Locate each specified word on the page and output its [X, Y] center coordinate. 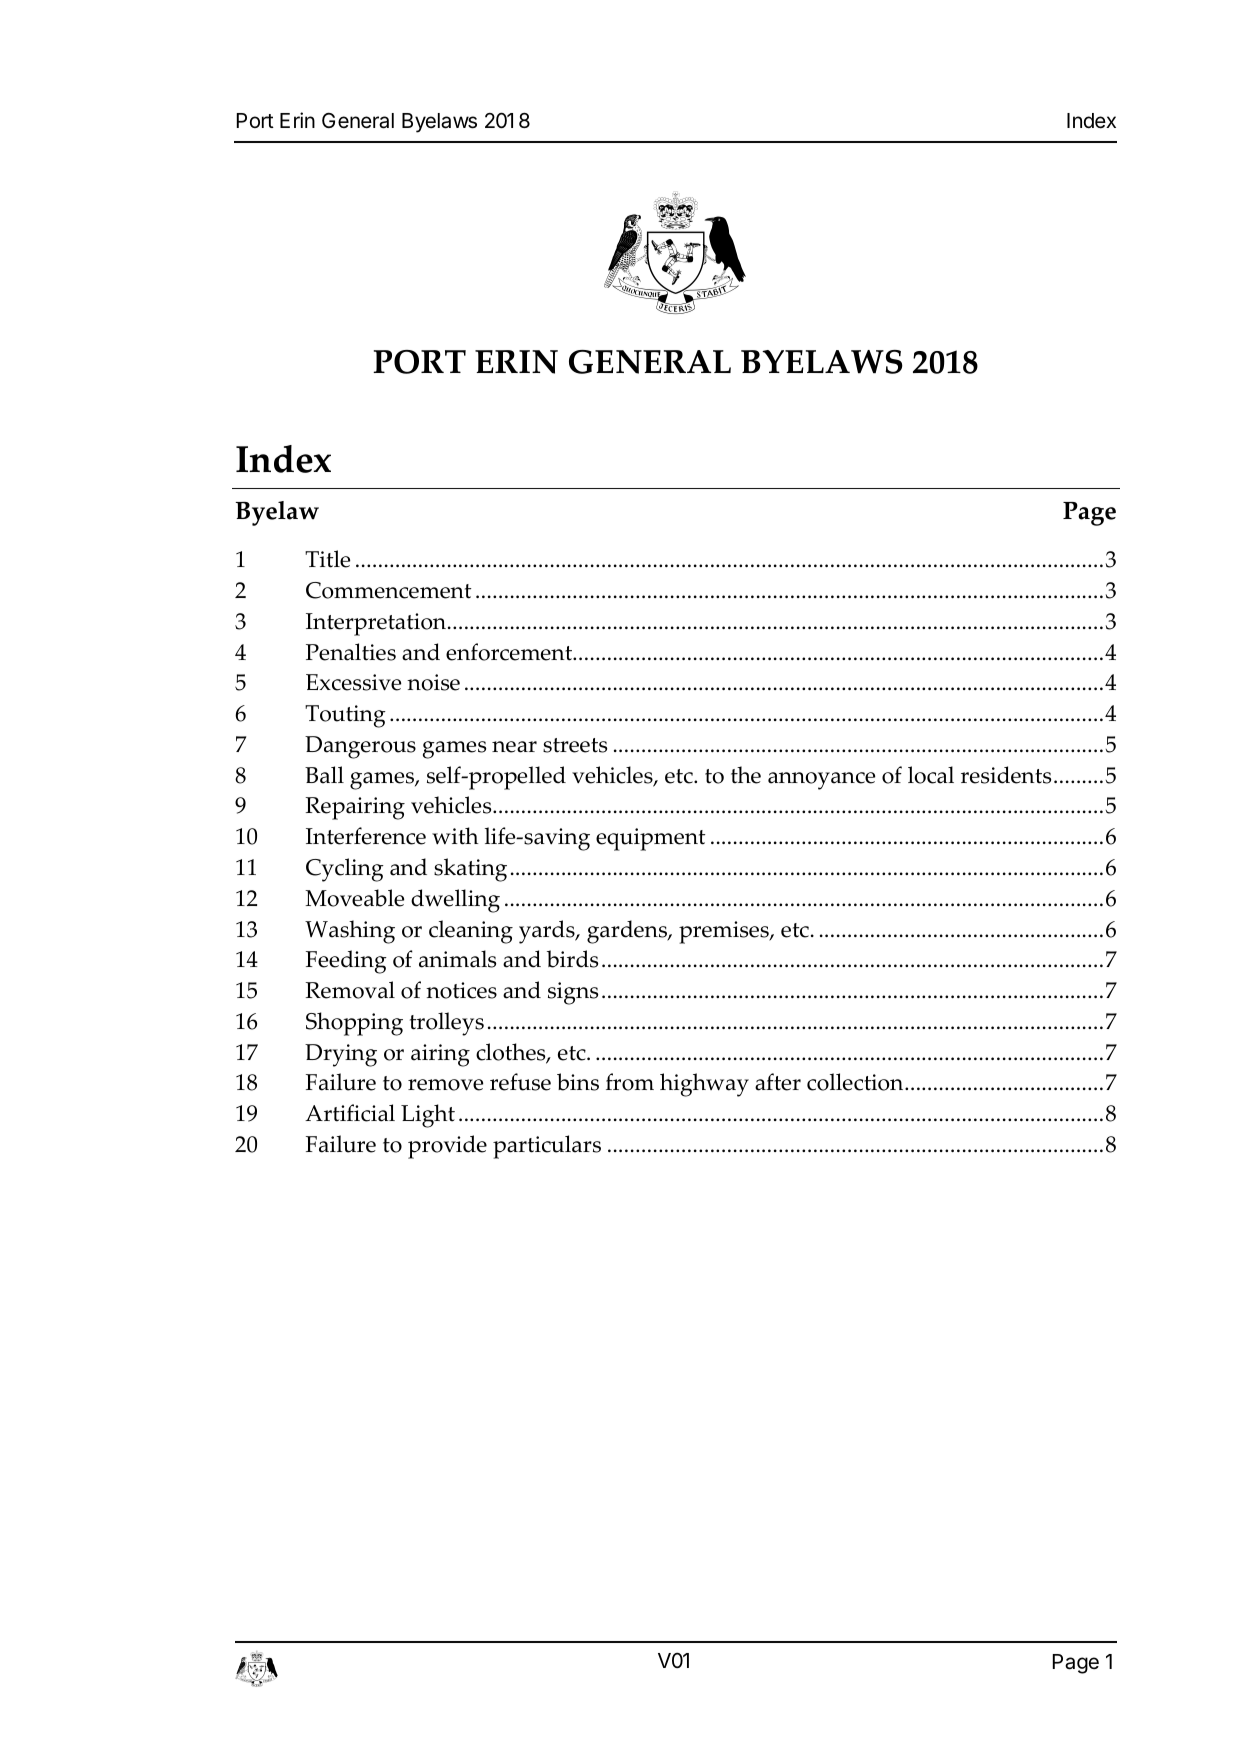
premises [725, 932]
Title [327, 559]
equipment [650, 839]
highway [704, 1085]
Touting [345, 716]
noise [433, 682]
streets [575, 745]
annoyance [821, 781]
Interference [366, 836]
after [778, 1082]
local [931, 775]
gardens [628, 932]
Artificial [350, 1113]
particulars [547, 1147]
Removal [350, 990]
